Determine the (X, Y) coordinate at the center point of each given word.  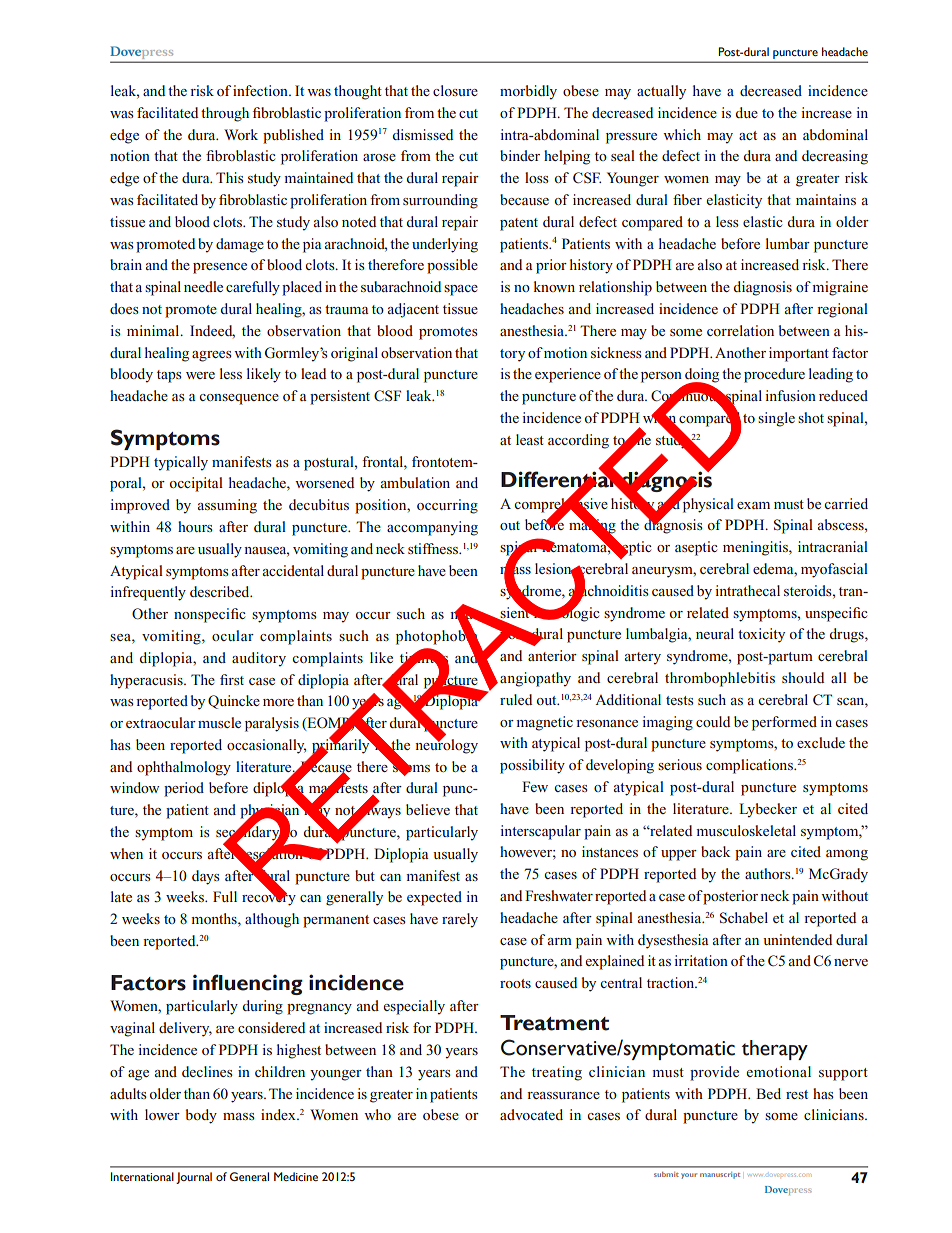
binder (520, 155)
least (530, 439)
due (747, 112)
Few (535, 786)
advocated (531, 1114)
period (184, 789)
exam (753, 505)
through (225, 114)
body (201, 1116)
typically (181, 463)
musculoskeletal (746, 830)
